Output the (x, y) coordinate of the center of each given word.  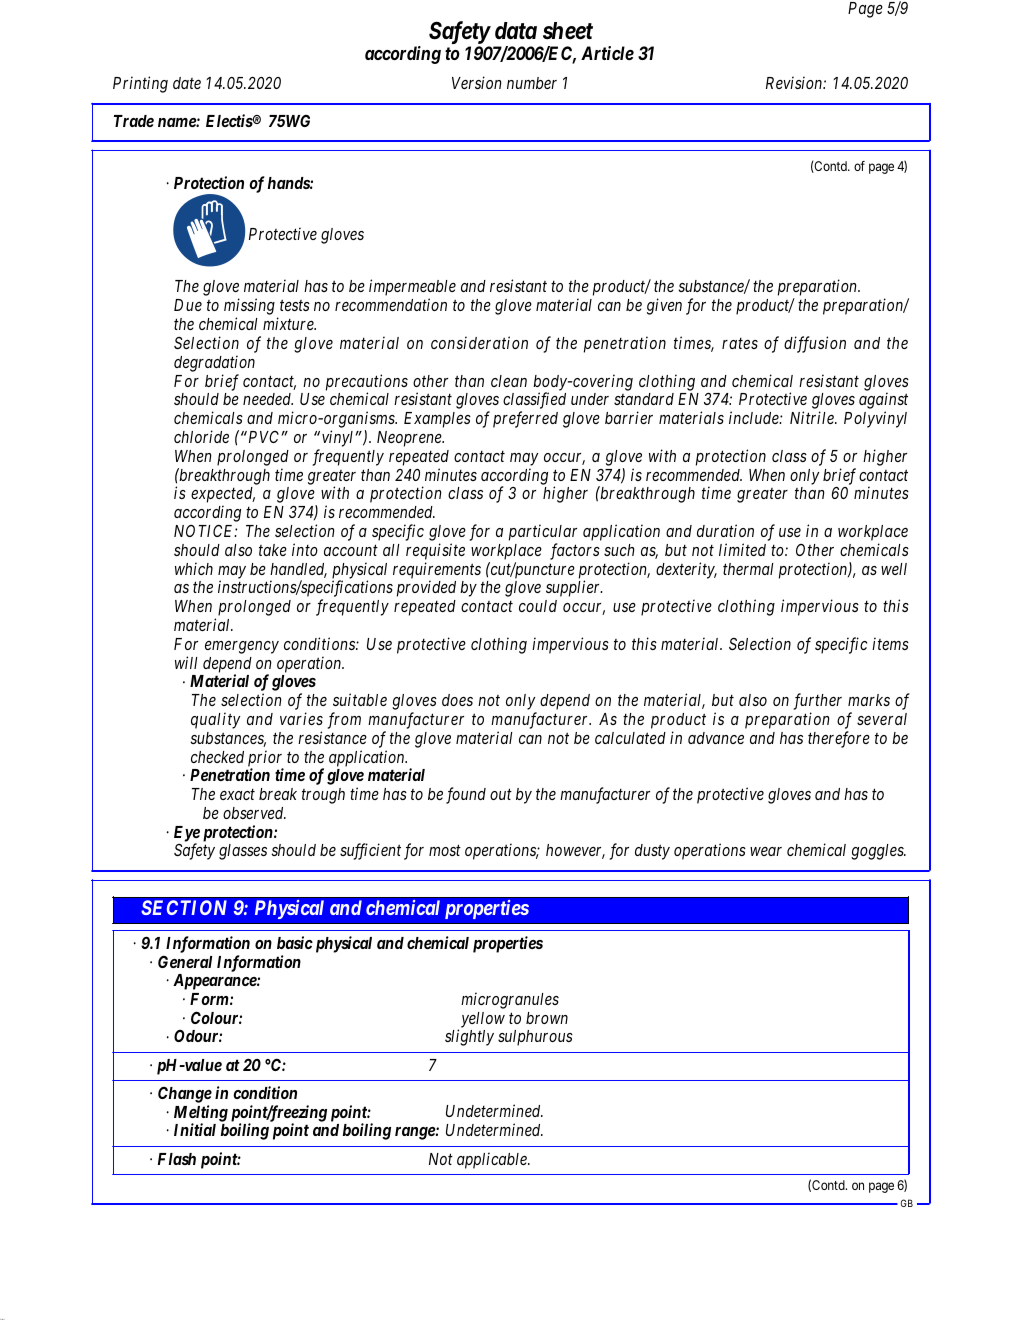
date (187, 83)
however (575, 851)
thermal (748, 569)
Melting (201, 1114)
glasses (243, 852)
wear (766, 851)
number (532, 83)
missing (249, 308)
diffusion (815, 344)
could (538, 606)
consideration (479, 342)
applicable (493, 1160)
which (194, 568)
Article (607, 53)
